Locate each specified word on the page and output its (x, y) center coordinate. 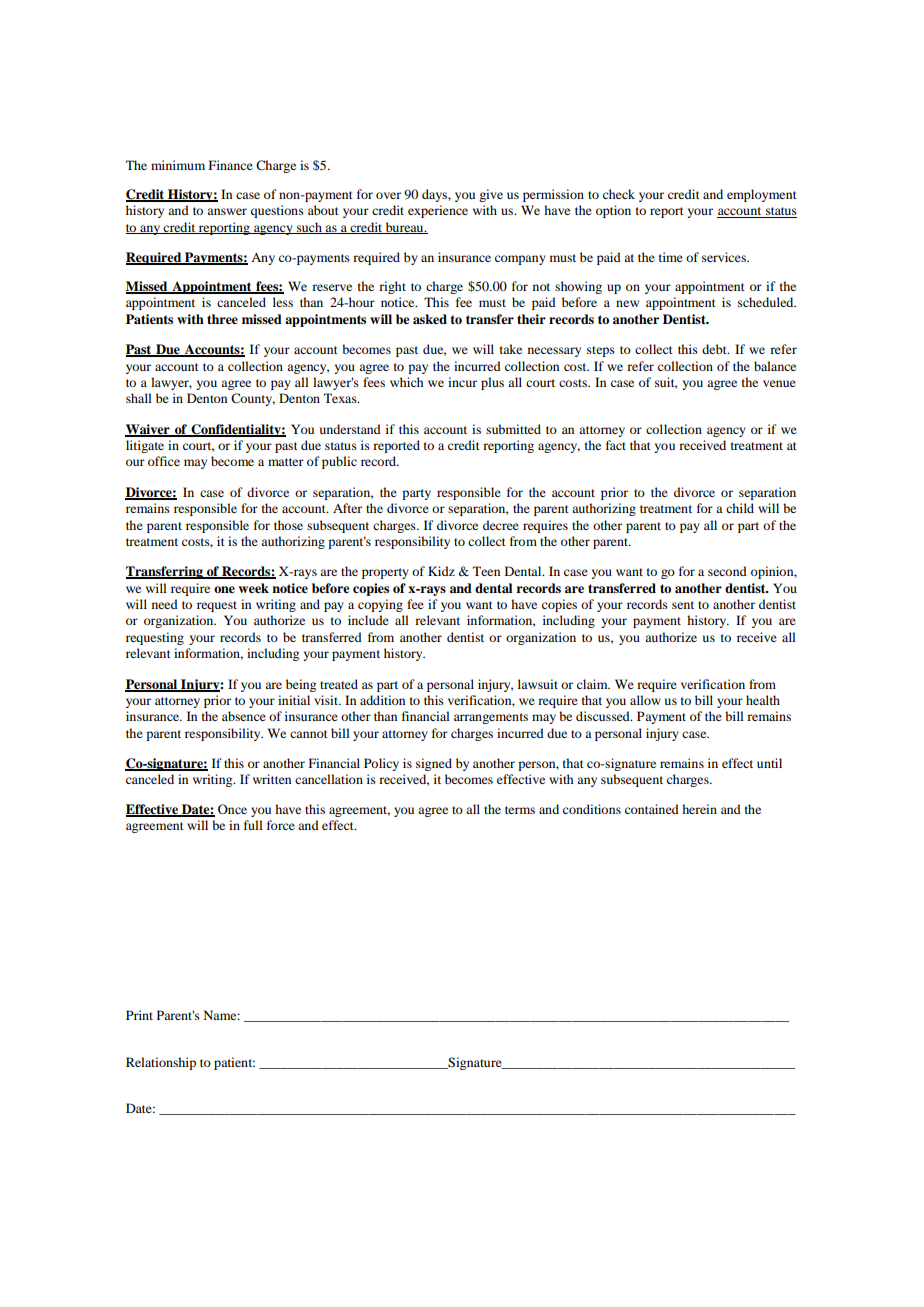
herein (699, 809)
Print (139, 1015)
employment (762, 195)
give (491, 195)
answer (227, 211)
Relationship (161, 1063)
